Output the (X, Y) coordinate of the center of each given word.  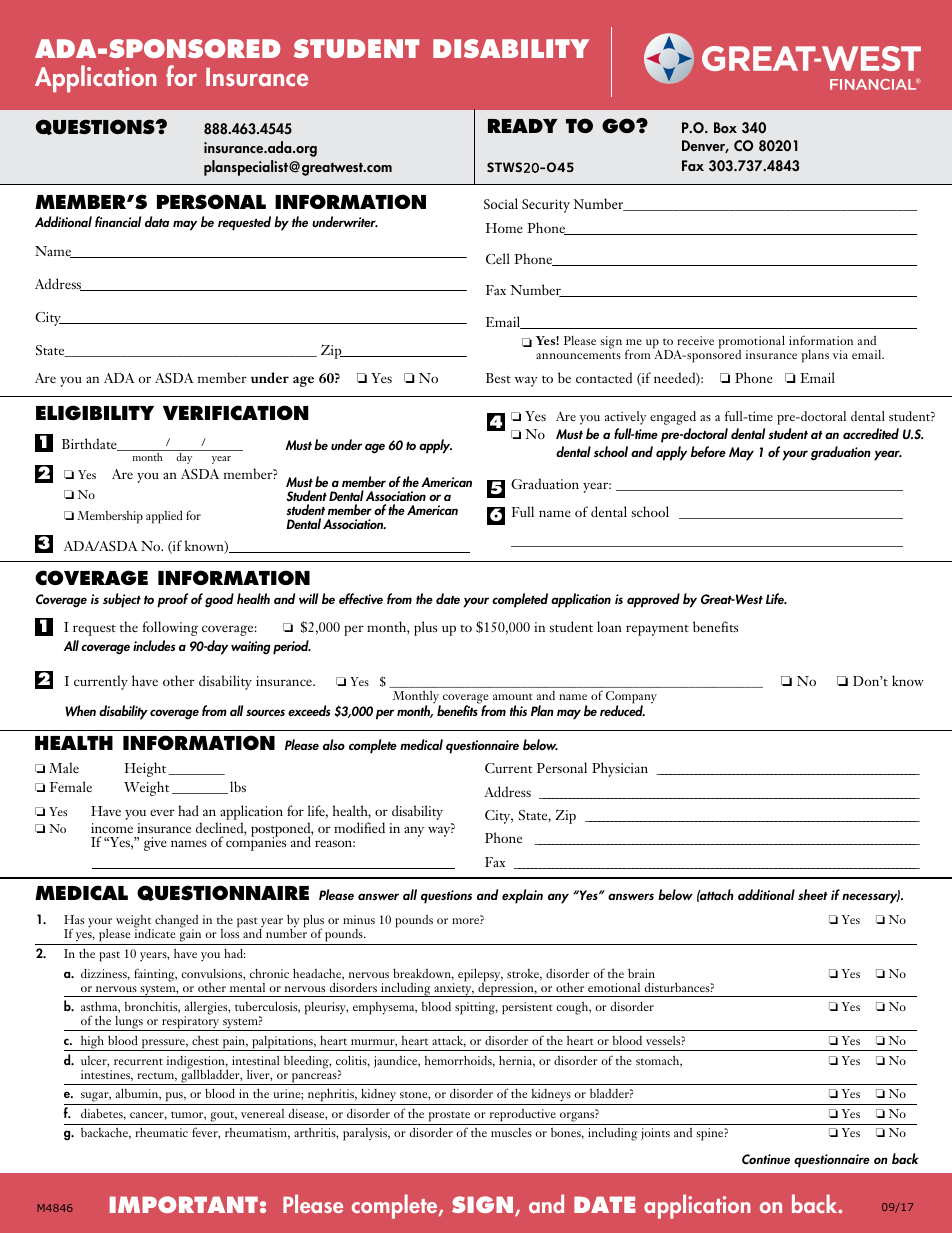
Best (498, 378)
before (708, 451)
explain (522, 896)
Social (501, 203)
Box (725, 127)
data (157, 221)
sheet (813, 894)
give (155, 844)
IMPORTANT (184, 1204)
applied (164, 517)
